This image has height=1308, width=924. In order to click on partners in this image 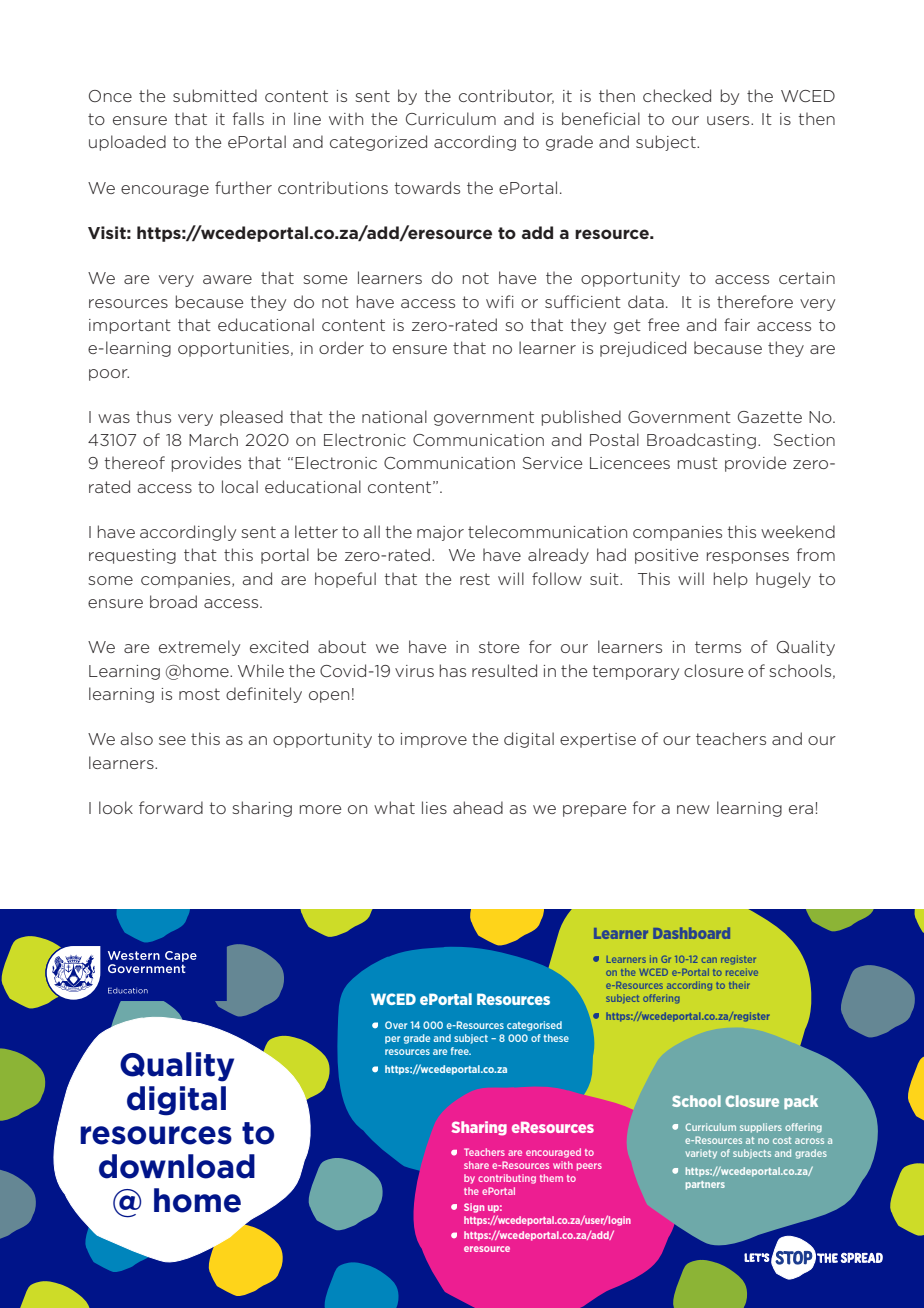, I will do `click(705, 1185)`.
